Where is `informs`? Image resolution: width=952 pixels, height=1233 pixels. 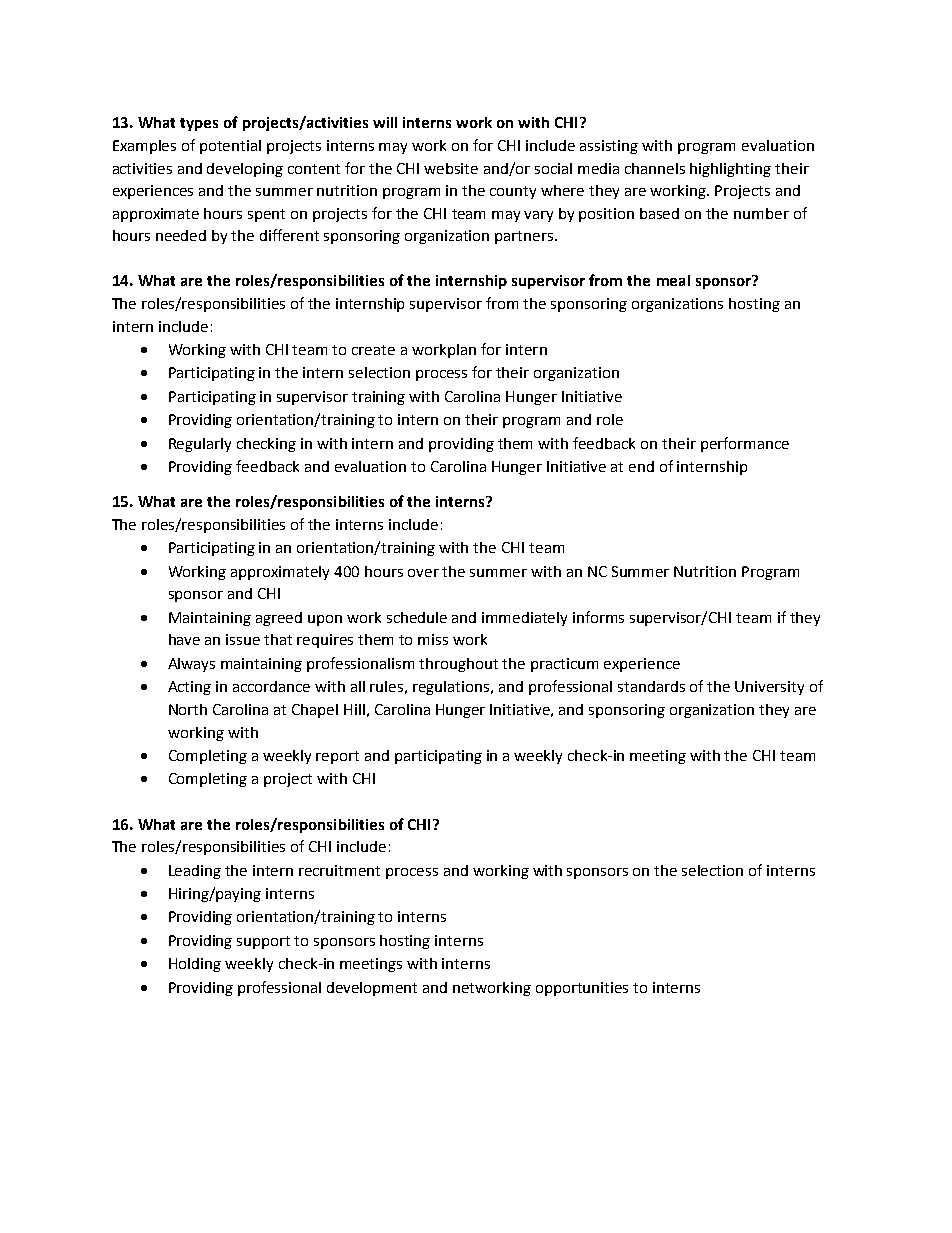 informs is located at coordinates (598, 617).
